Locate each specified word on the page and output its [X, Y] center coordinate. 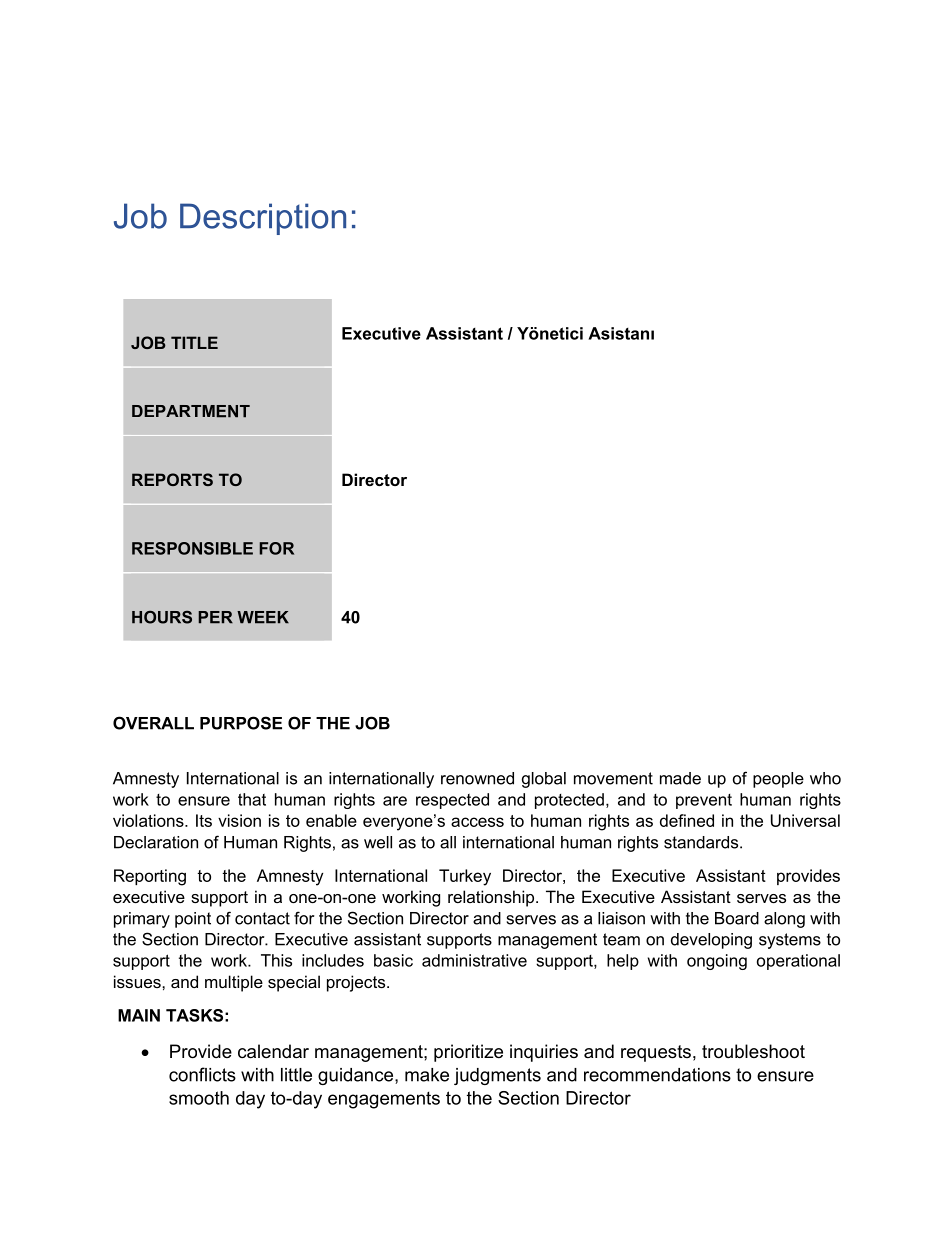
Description [263, 219]
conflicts [202, 1074]
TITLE [194, 342]
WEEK [263, 617]
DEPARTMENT [191, 411]
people [778, 780]
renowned [477, 778]
